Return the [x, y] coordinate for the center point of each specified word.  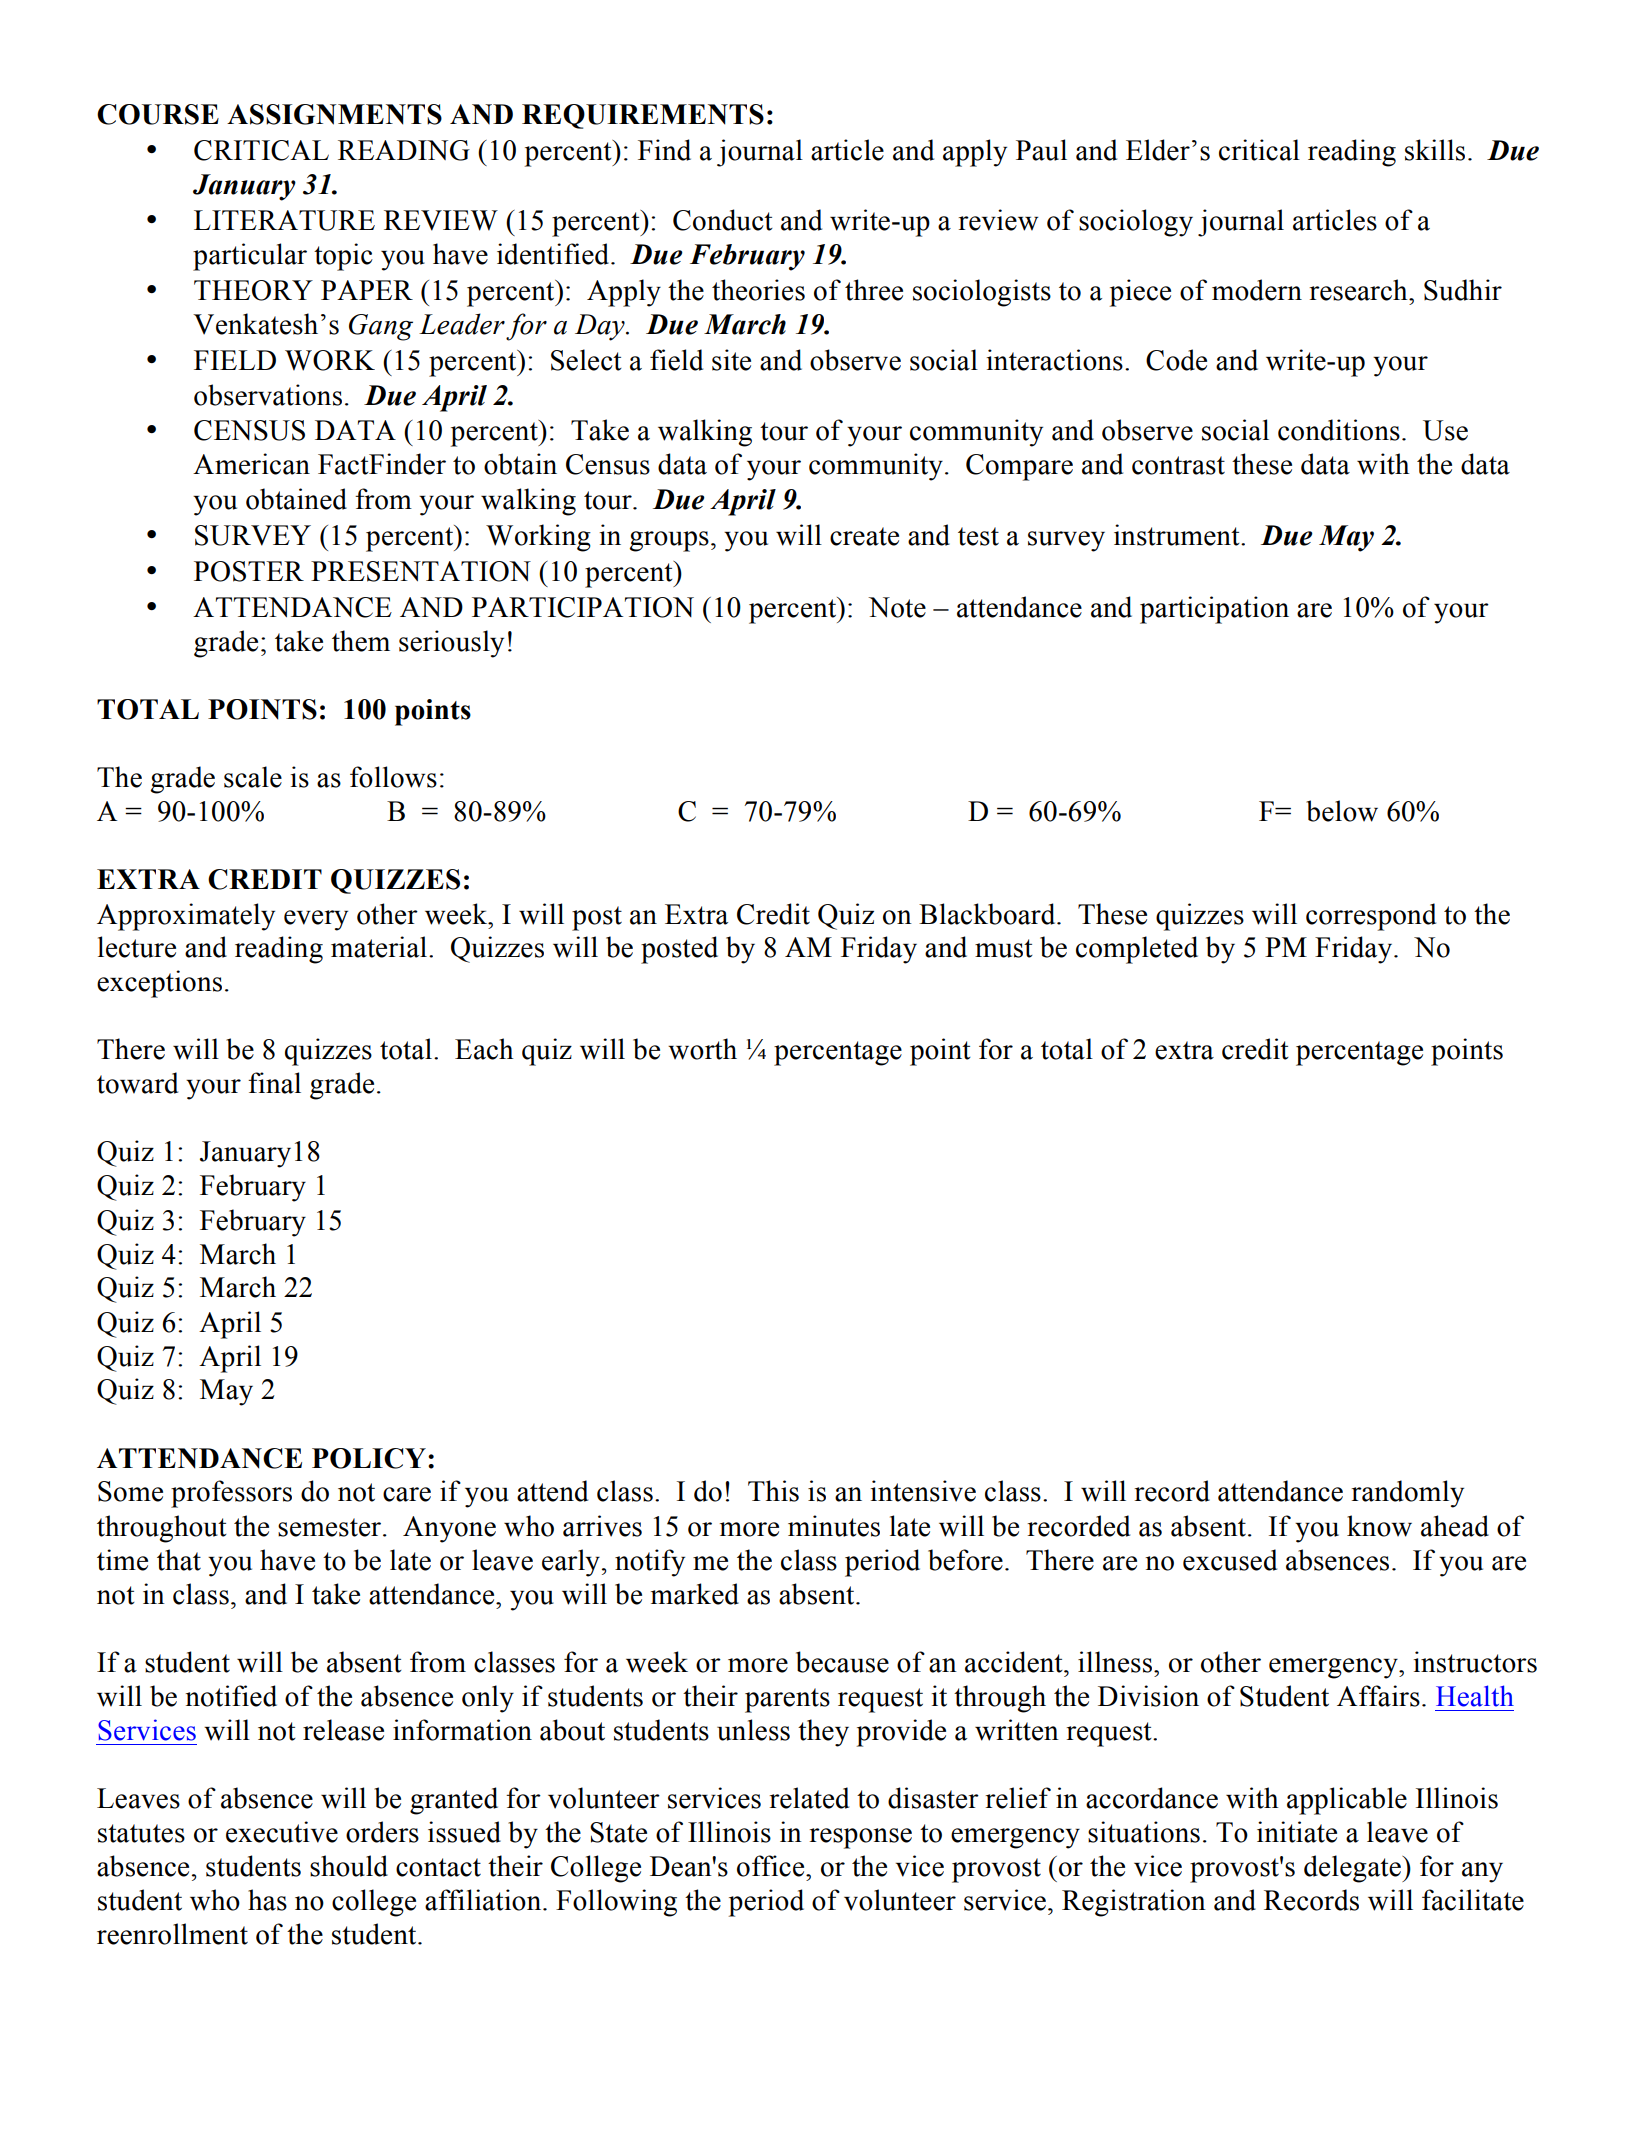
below [1342, 811]
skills [1435, 150]
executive [282, 1832]
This [773, 1491]
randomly [1408, 1494]
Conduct [723, 220]
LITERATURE [284, 220]
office [772, 1866]
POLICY [369, 1458]
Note [897, 607]
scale [253, 777]
